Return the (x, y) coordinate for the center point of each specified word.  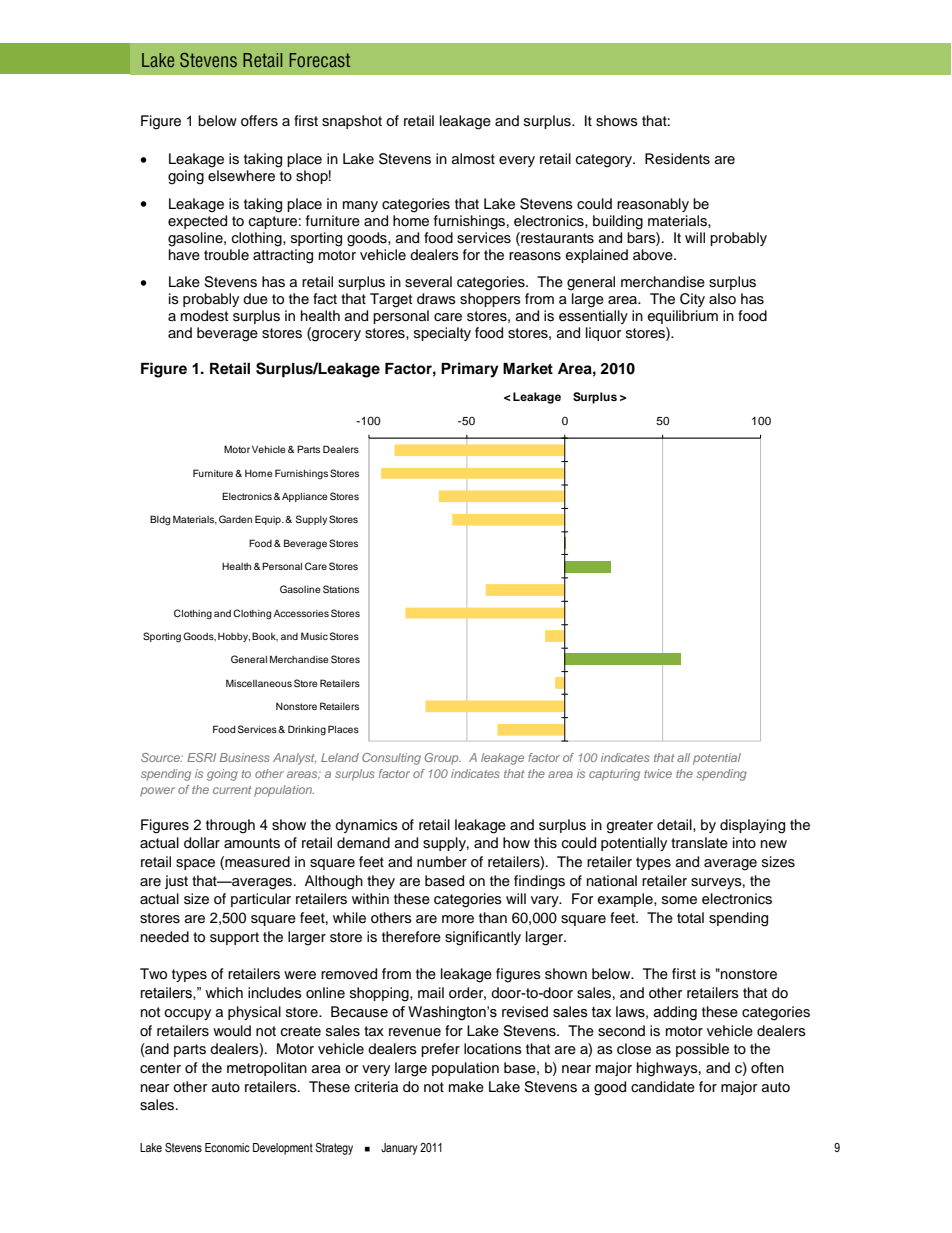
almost (473, 158)
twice (658, 773)
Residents (677, 159)
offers (259, 121)
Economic (227, 1147)
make (466, 1087)
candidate (663, 1087)
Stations (341, 589)
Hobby (234, 637)
